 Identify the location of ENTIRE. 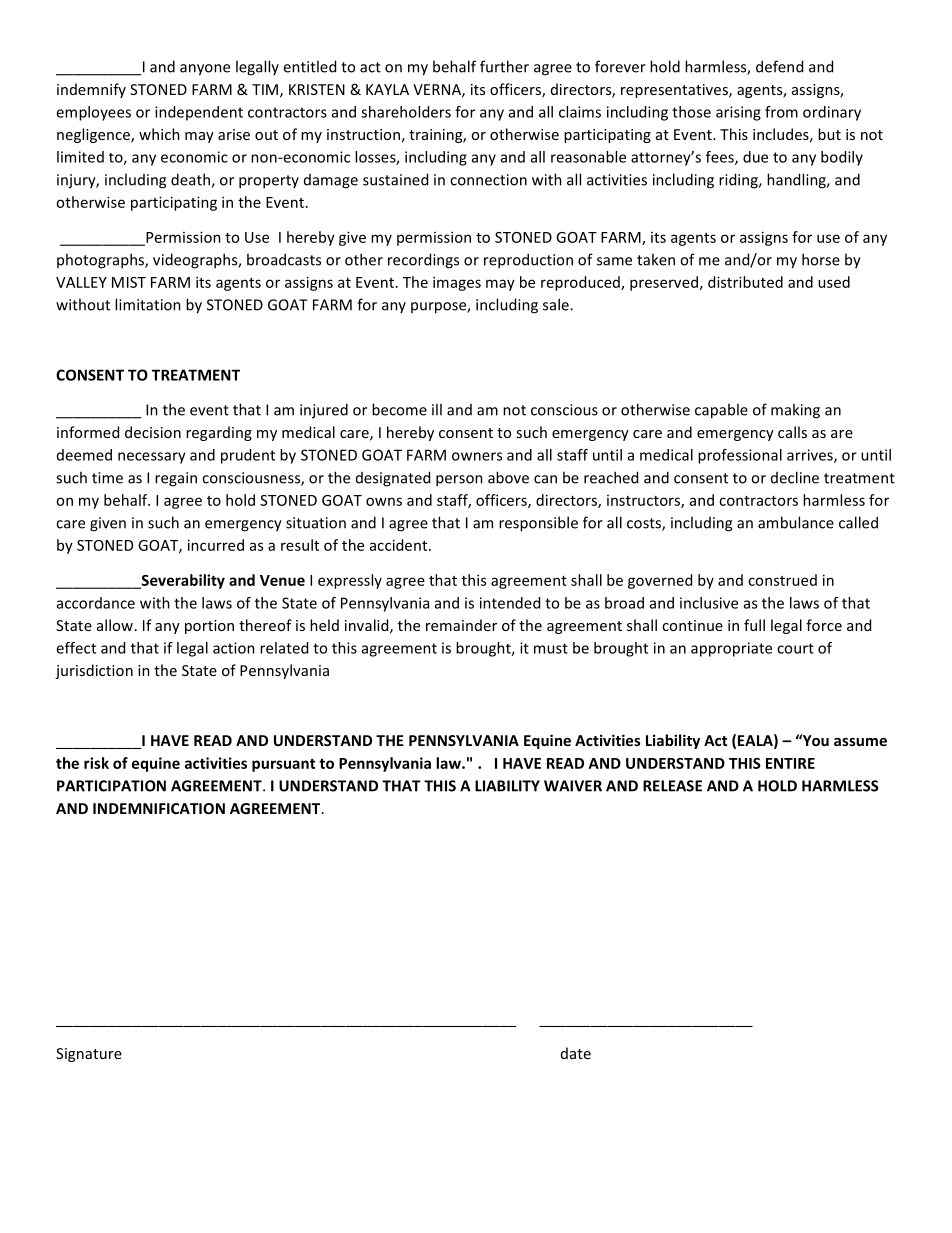
(790, 763).
